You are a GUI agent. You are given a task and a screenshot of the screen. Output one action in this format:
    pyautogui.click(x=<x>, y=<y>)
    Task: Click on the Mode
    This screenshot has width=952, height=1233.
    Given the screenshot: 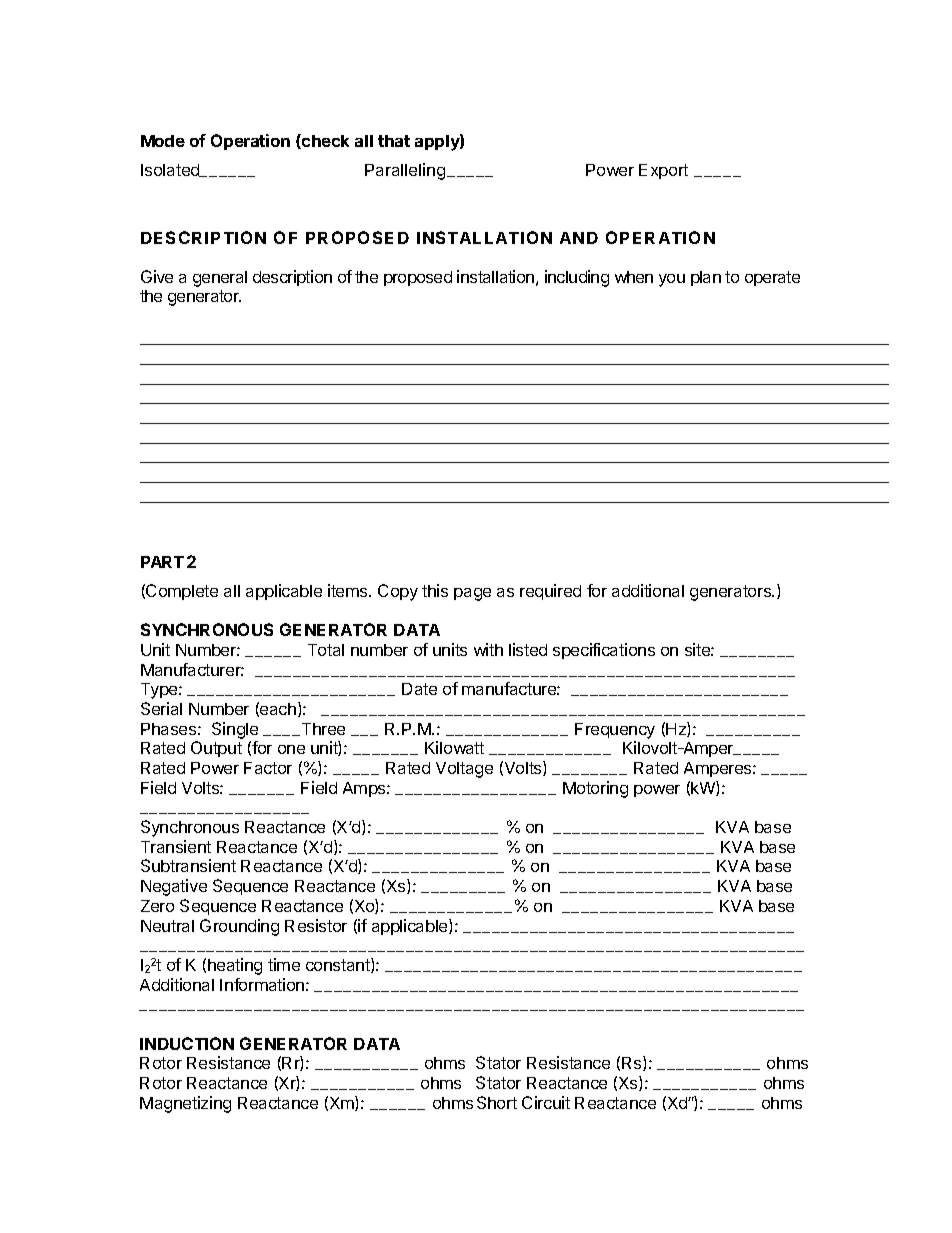 What is the action you would take?
    pyautogui.click(x=163, y=141)
